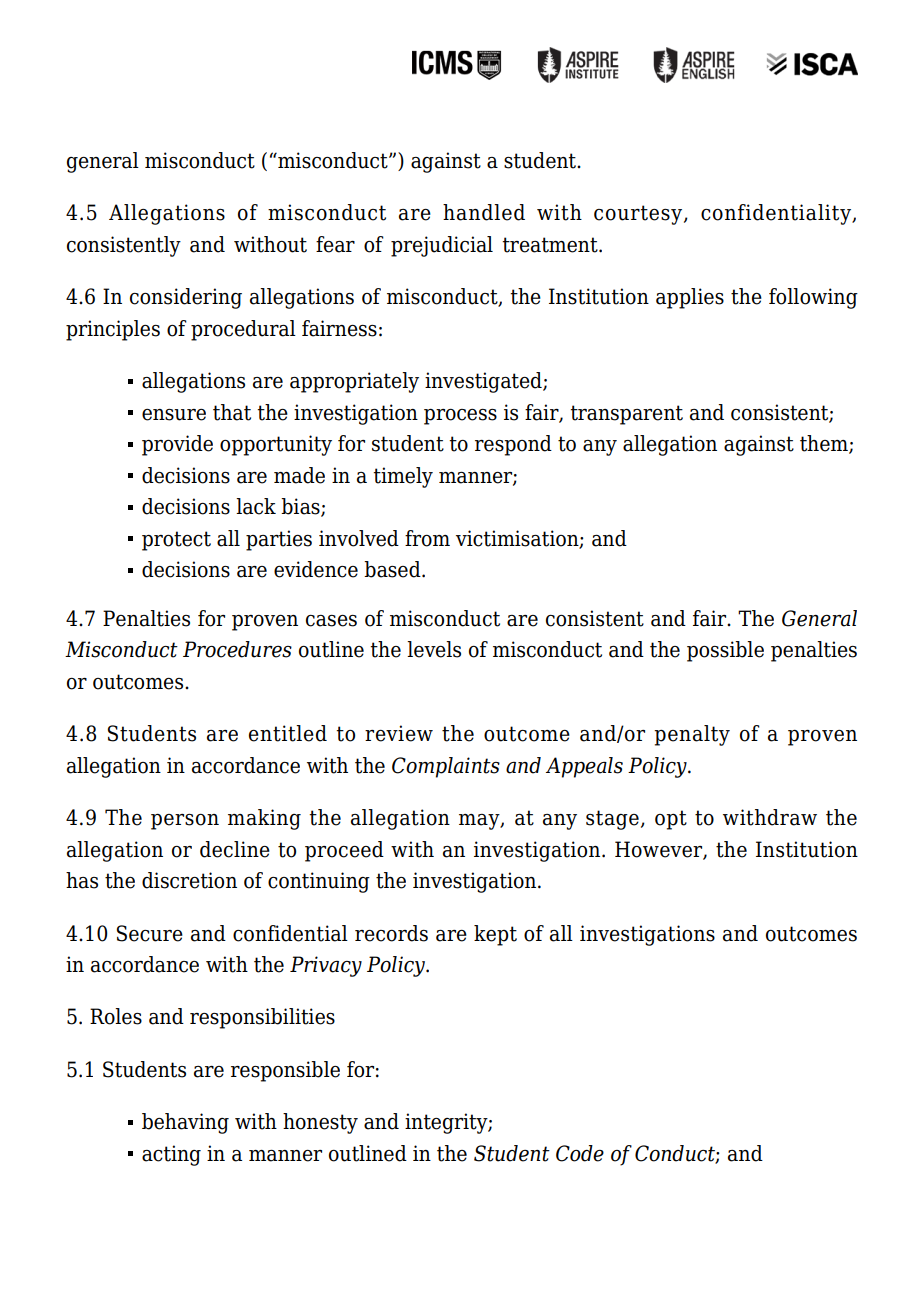 The width and height of the screenshot is (924, 1308). Describe the element at coordinates (671, 820) in the screenshot. I see `opt` at that location.
